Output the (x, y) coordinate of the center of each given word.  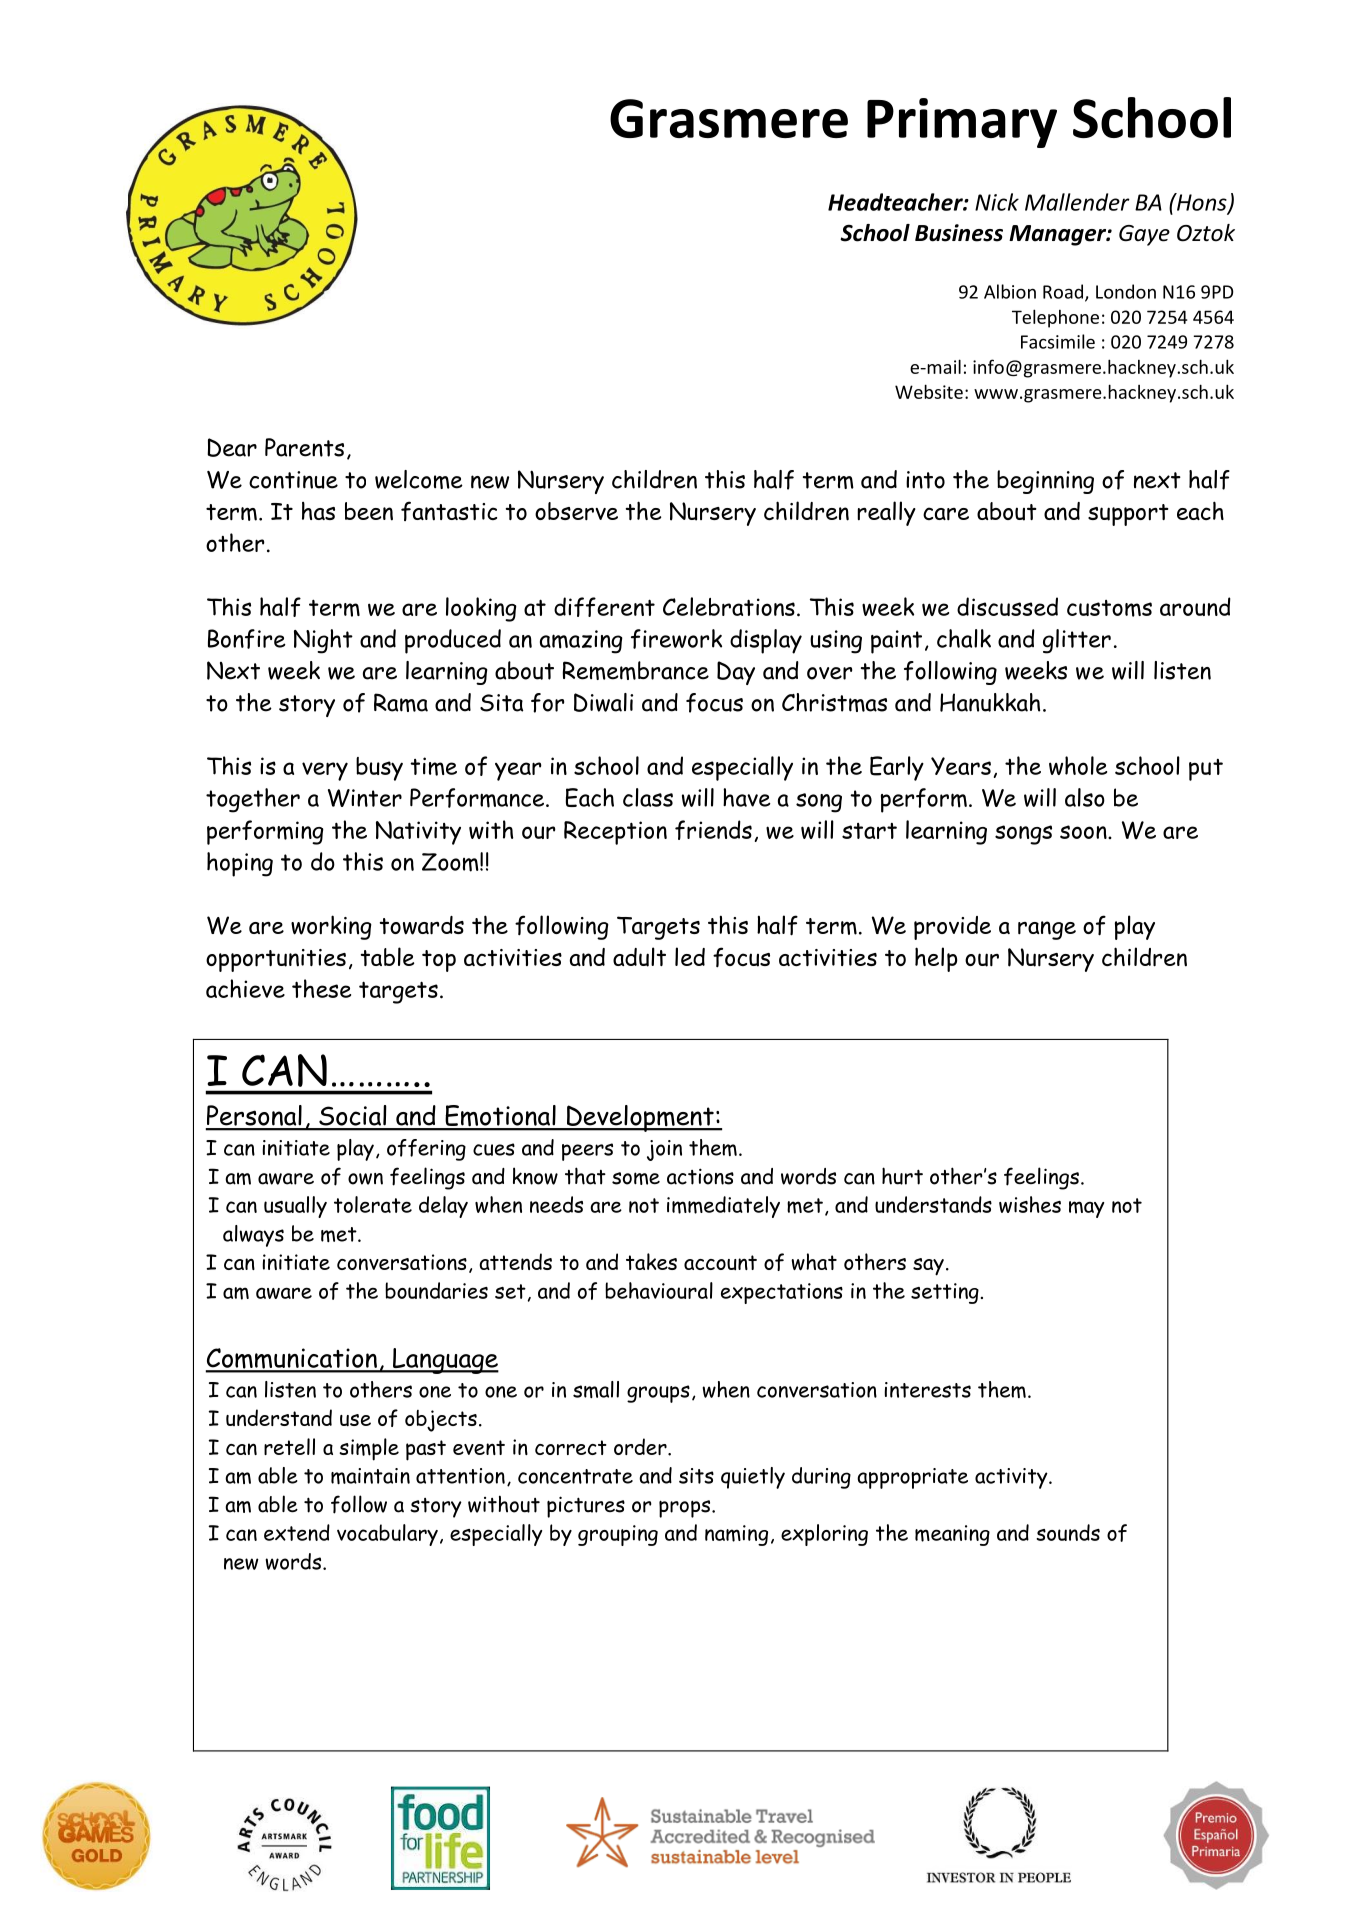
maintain (370, 1476)
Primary (962, 123)
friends (713, 830)
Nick (997, 202)
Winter (365, 798)
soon (1084, 832)
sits (696, 1476)
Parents (304, 447)
